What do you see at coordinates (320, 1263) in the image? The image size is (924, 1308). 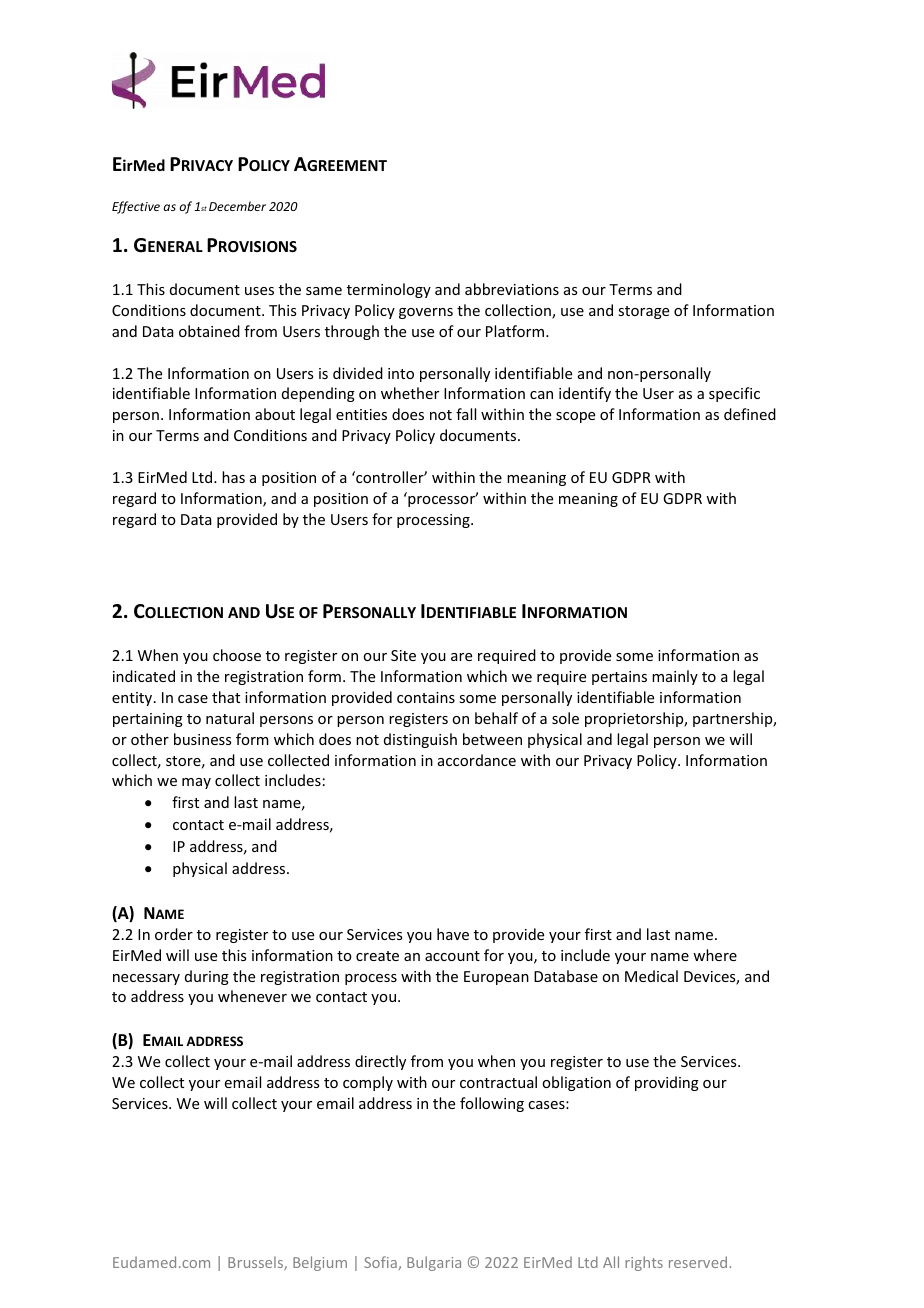 I see `Belgium` at bounding box center [320, 1263].
